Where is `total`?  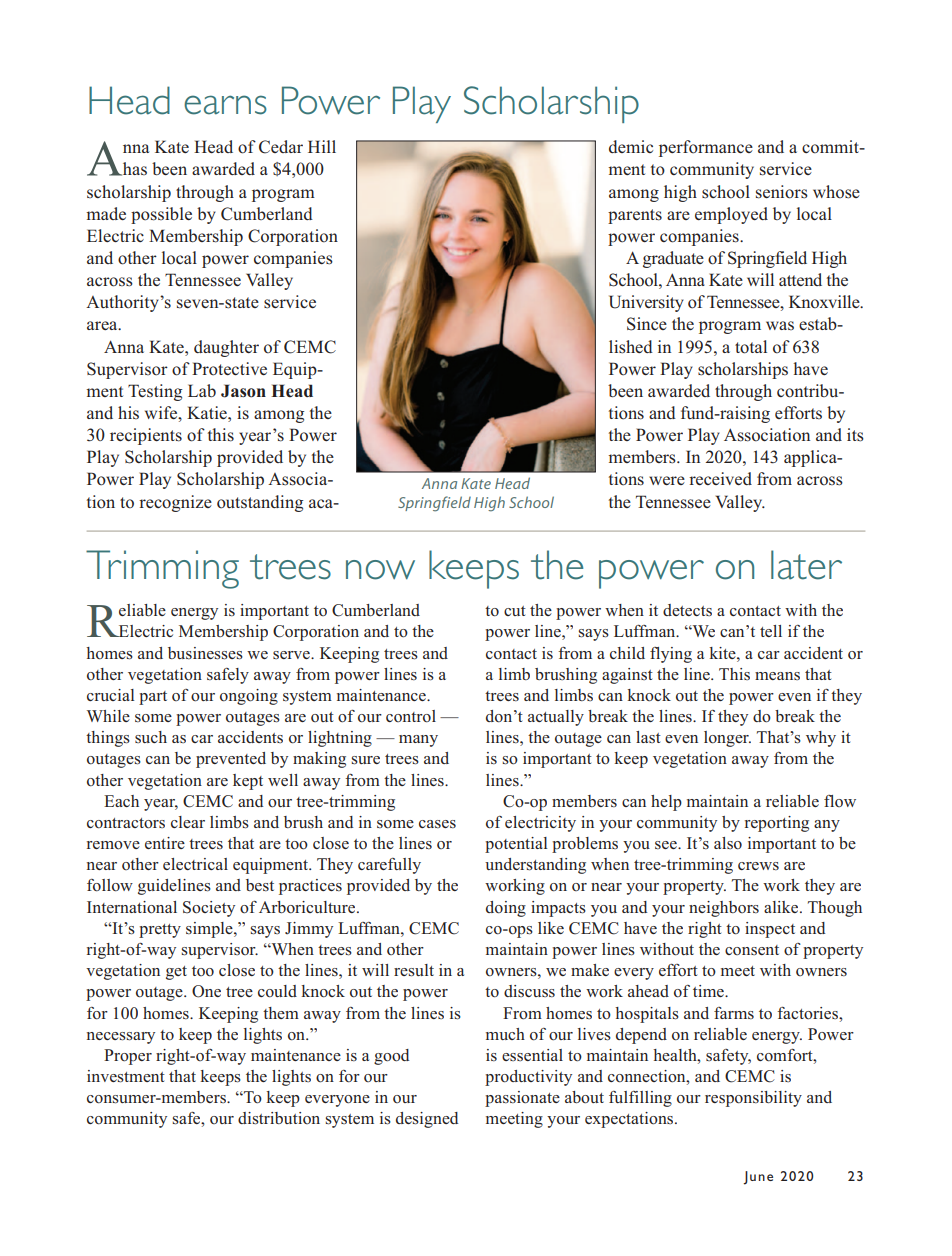
total is located at coordinates (751, 347).
